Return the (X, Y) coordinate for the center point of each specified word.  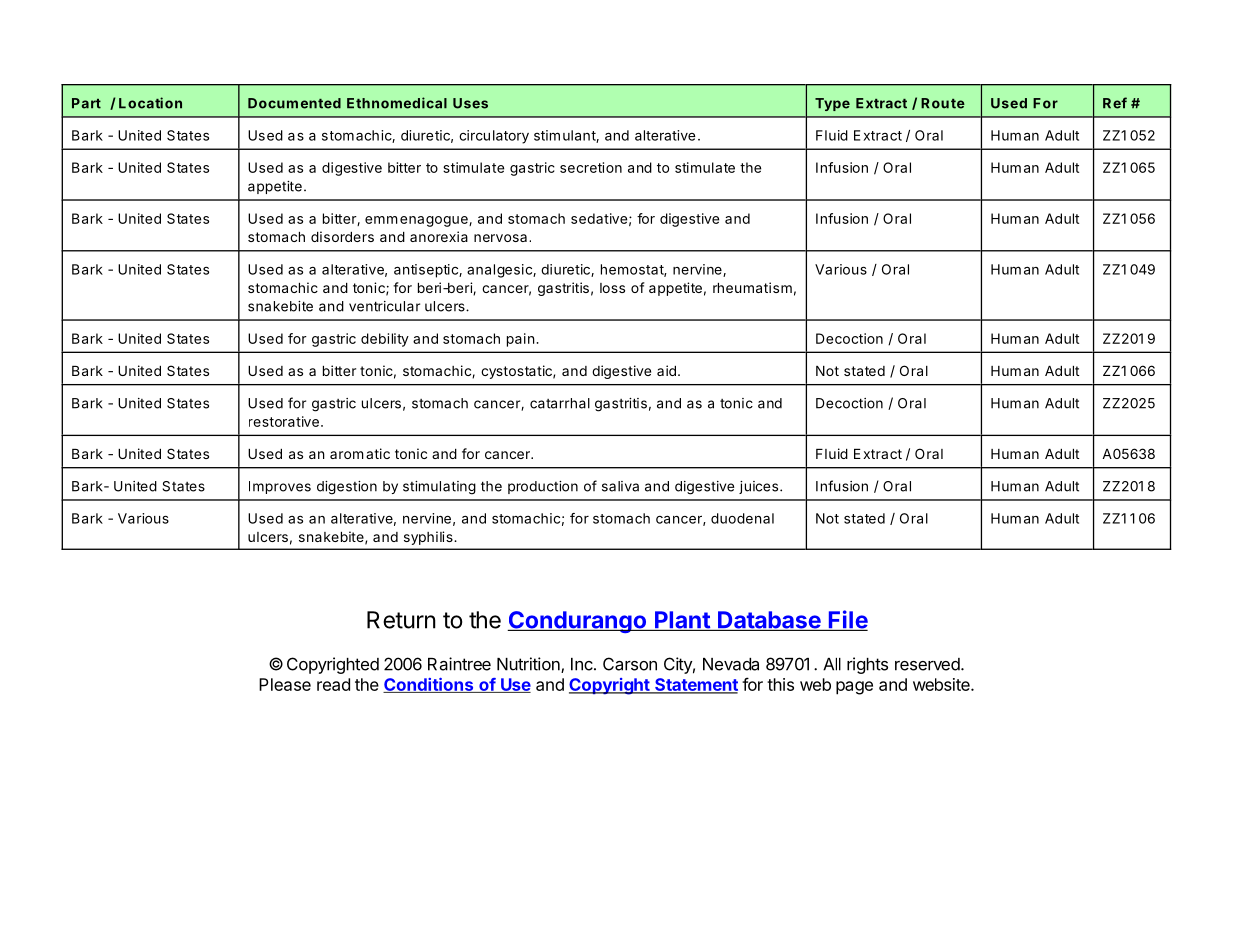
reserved (927, 664)
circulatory (494, 137)
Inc (583, 664)
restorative (284, 421)
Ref (1115, 103)
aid (666, 370)
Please (285, 684)
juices (758, 487)
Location (150, 103)
